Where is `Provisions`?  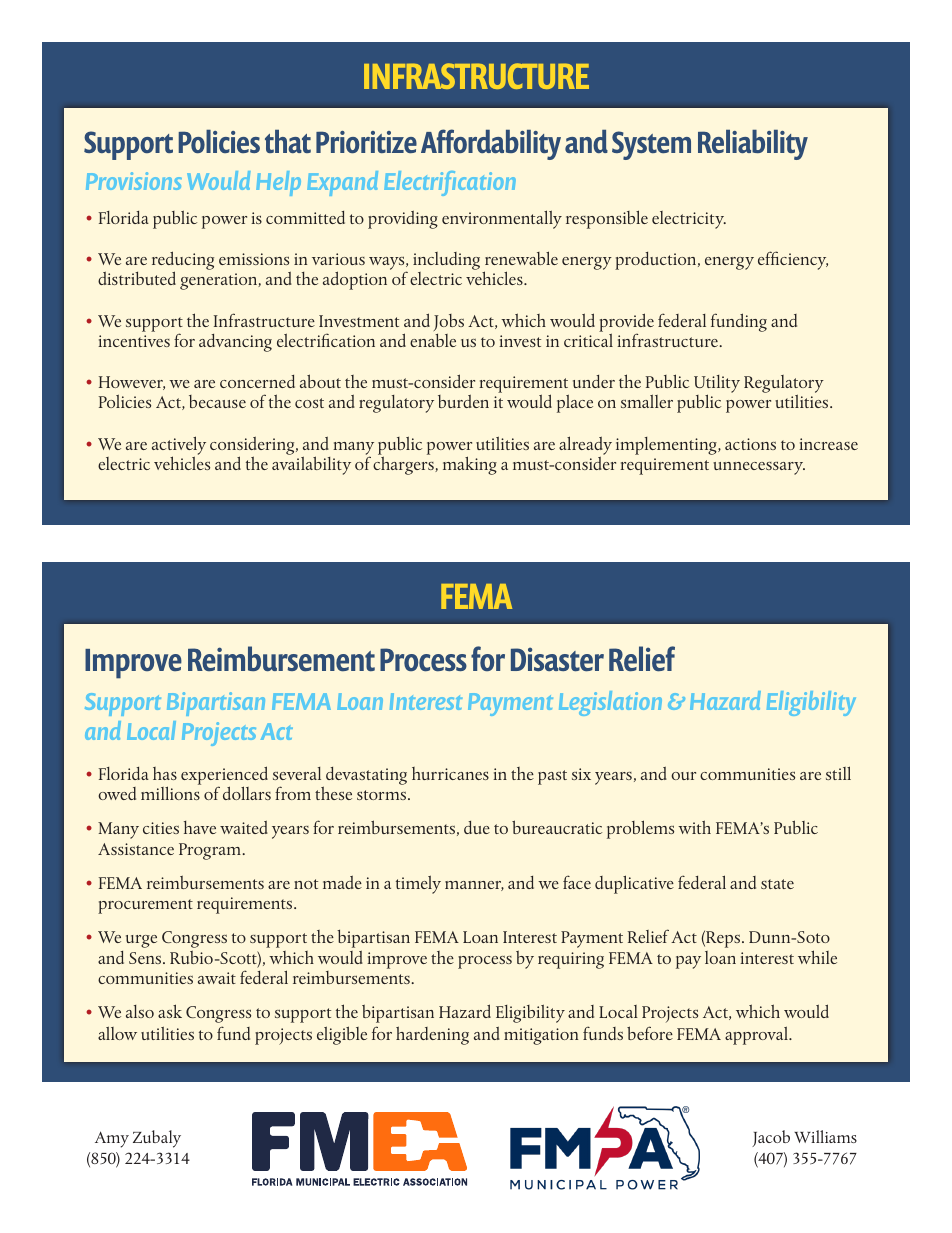 Provisions is located at coordinates (134, 181).
